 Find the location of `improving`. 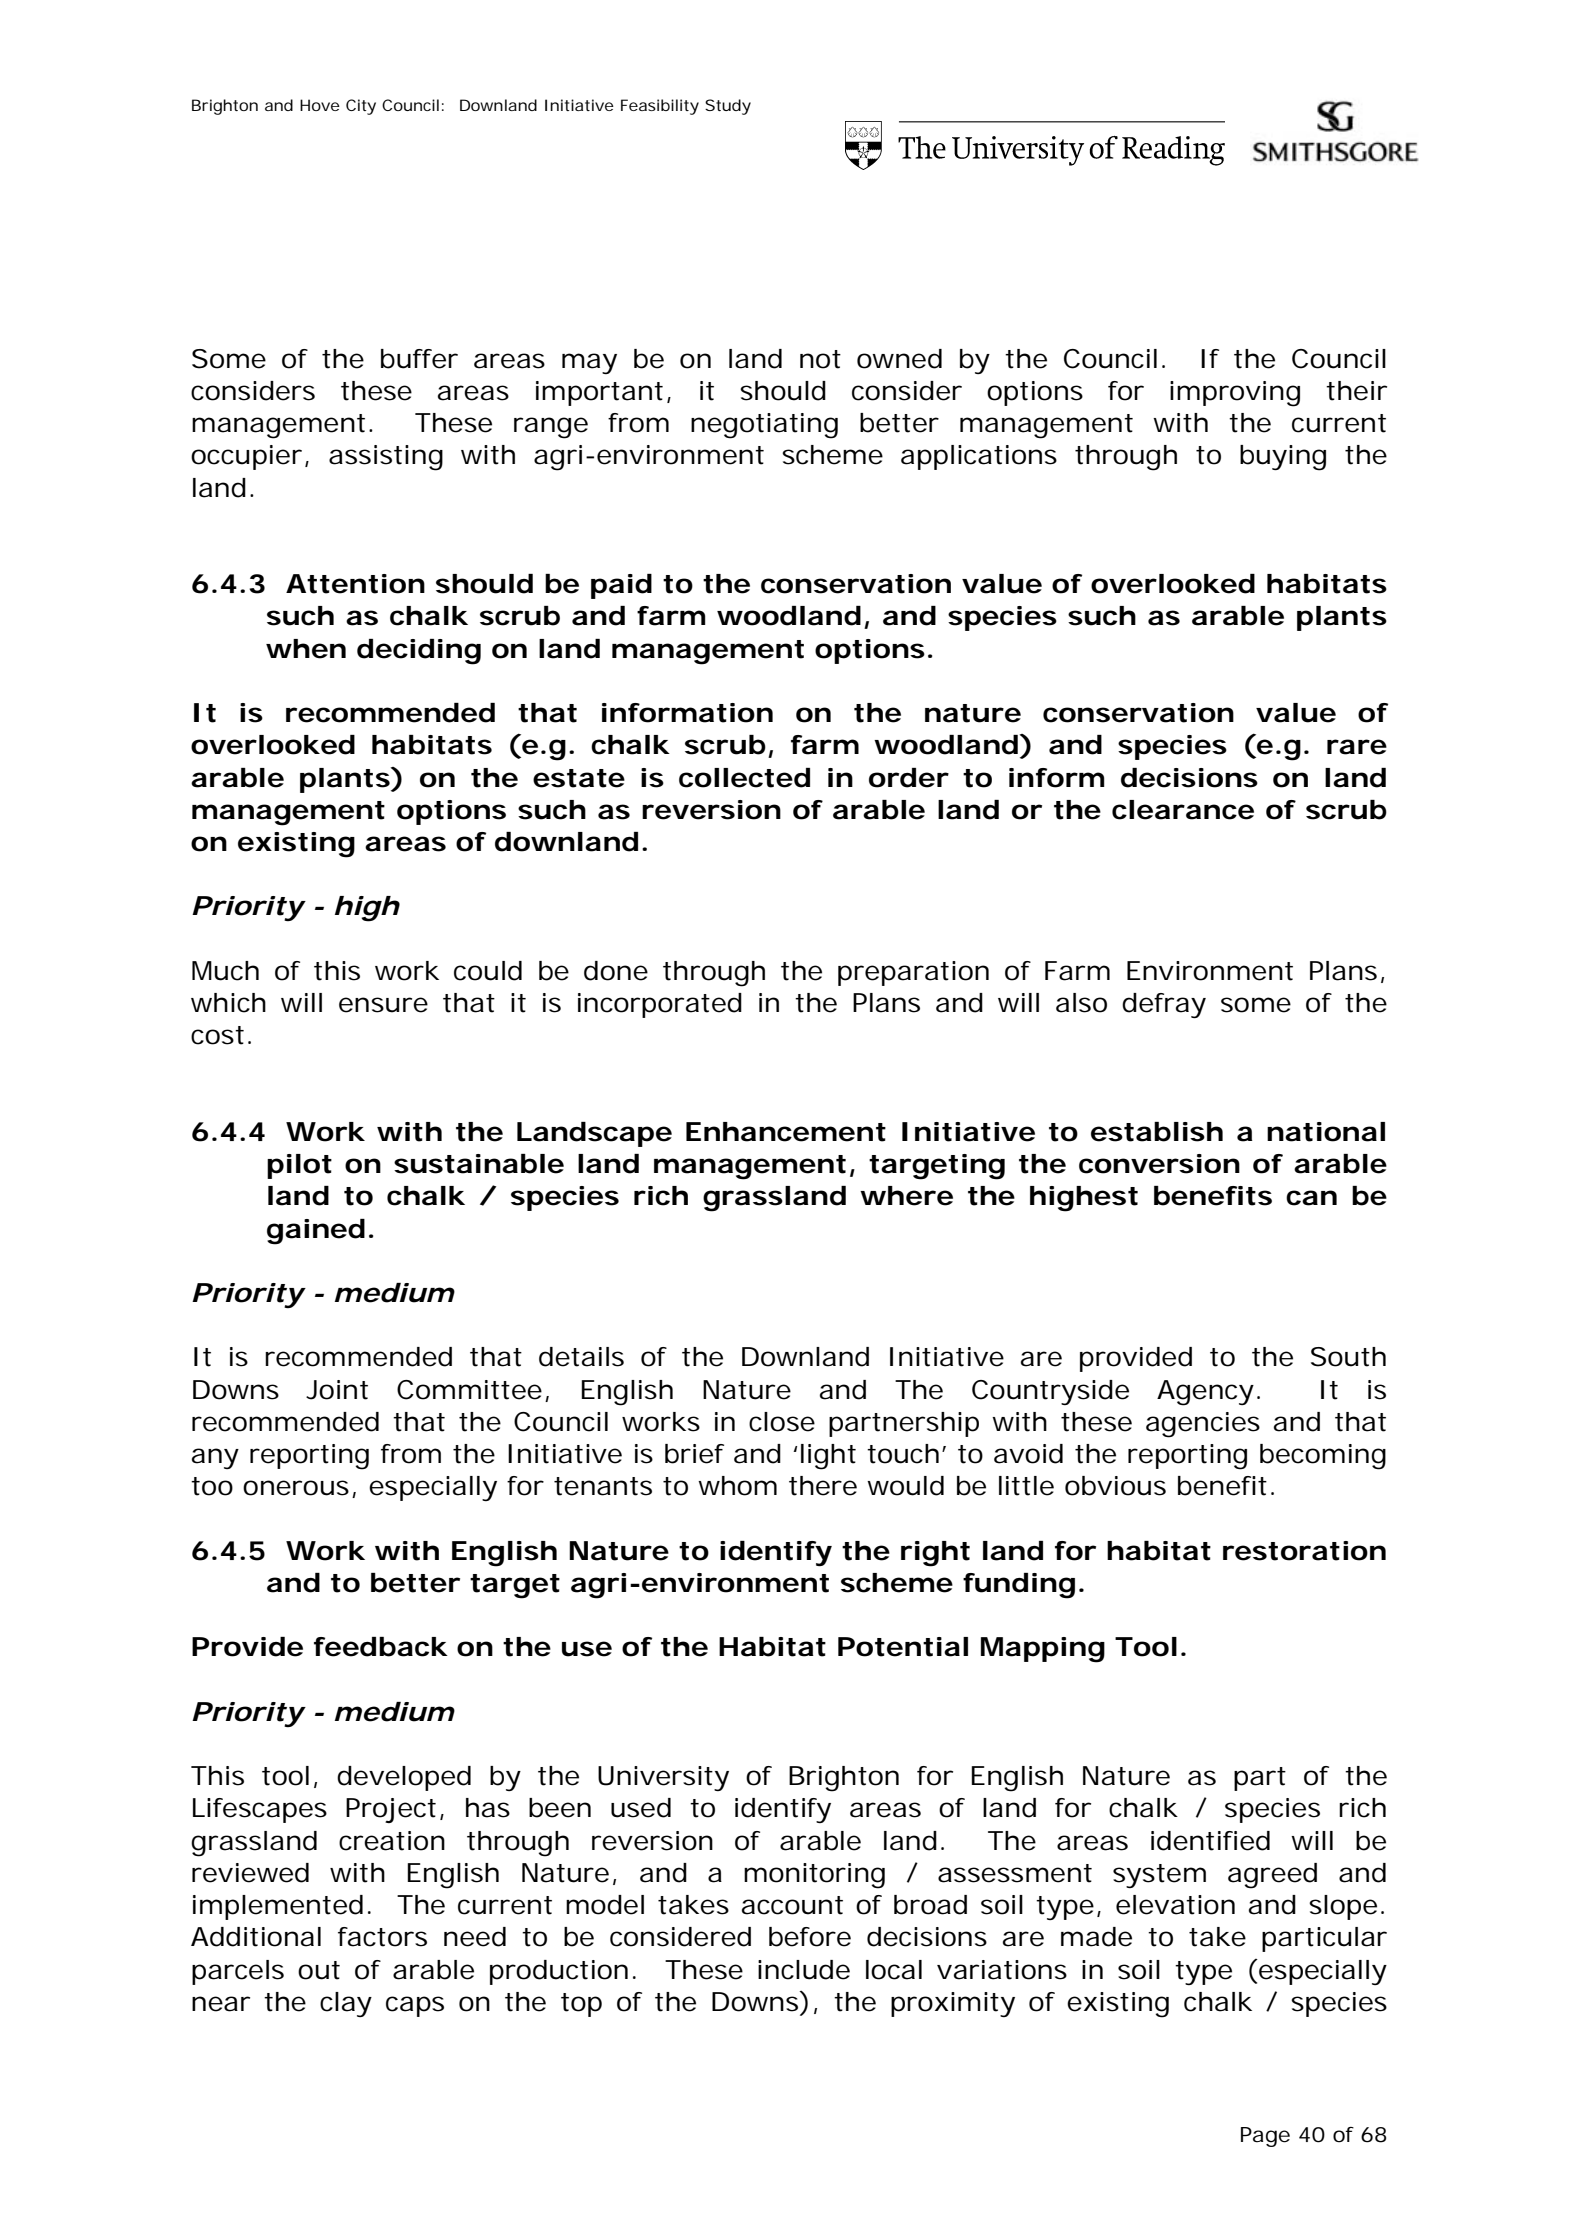

improving is located at coordinates (1235, 394).
